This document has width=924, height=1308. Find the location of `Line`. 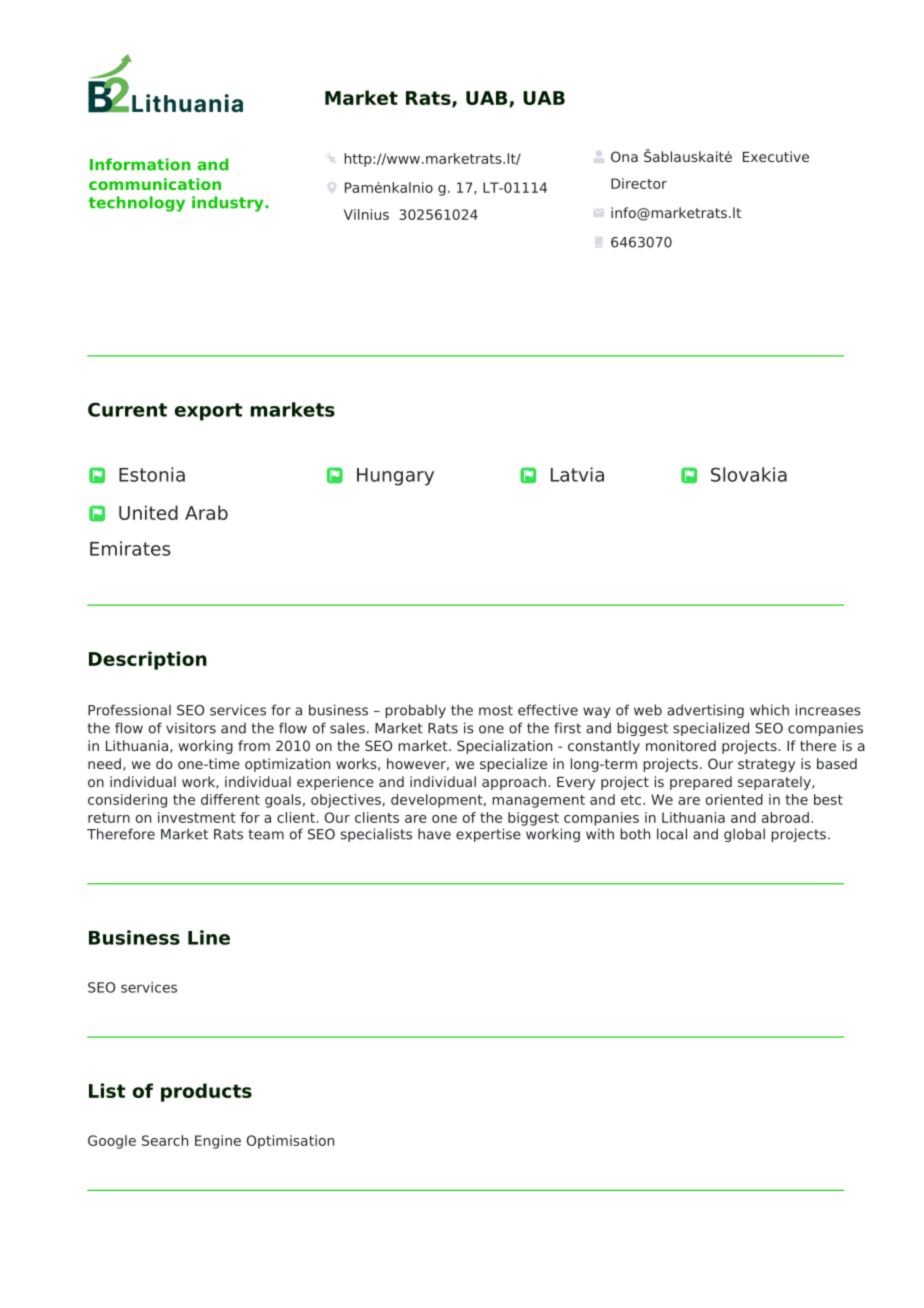

Line is located at coordinates (209, 937).
